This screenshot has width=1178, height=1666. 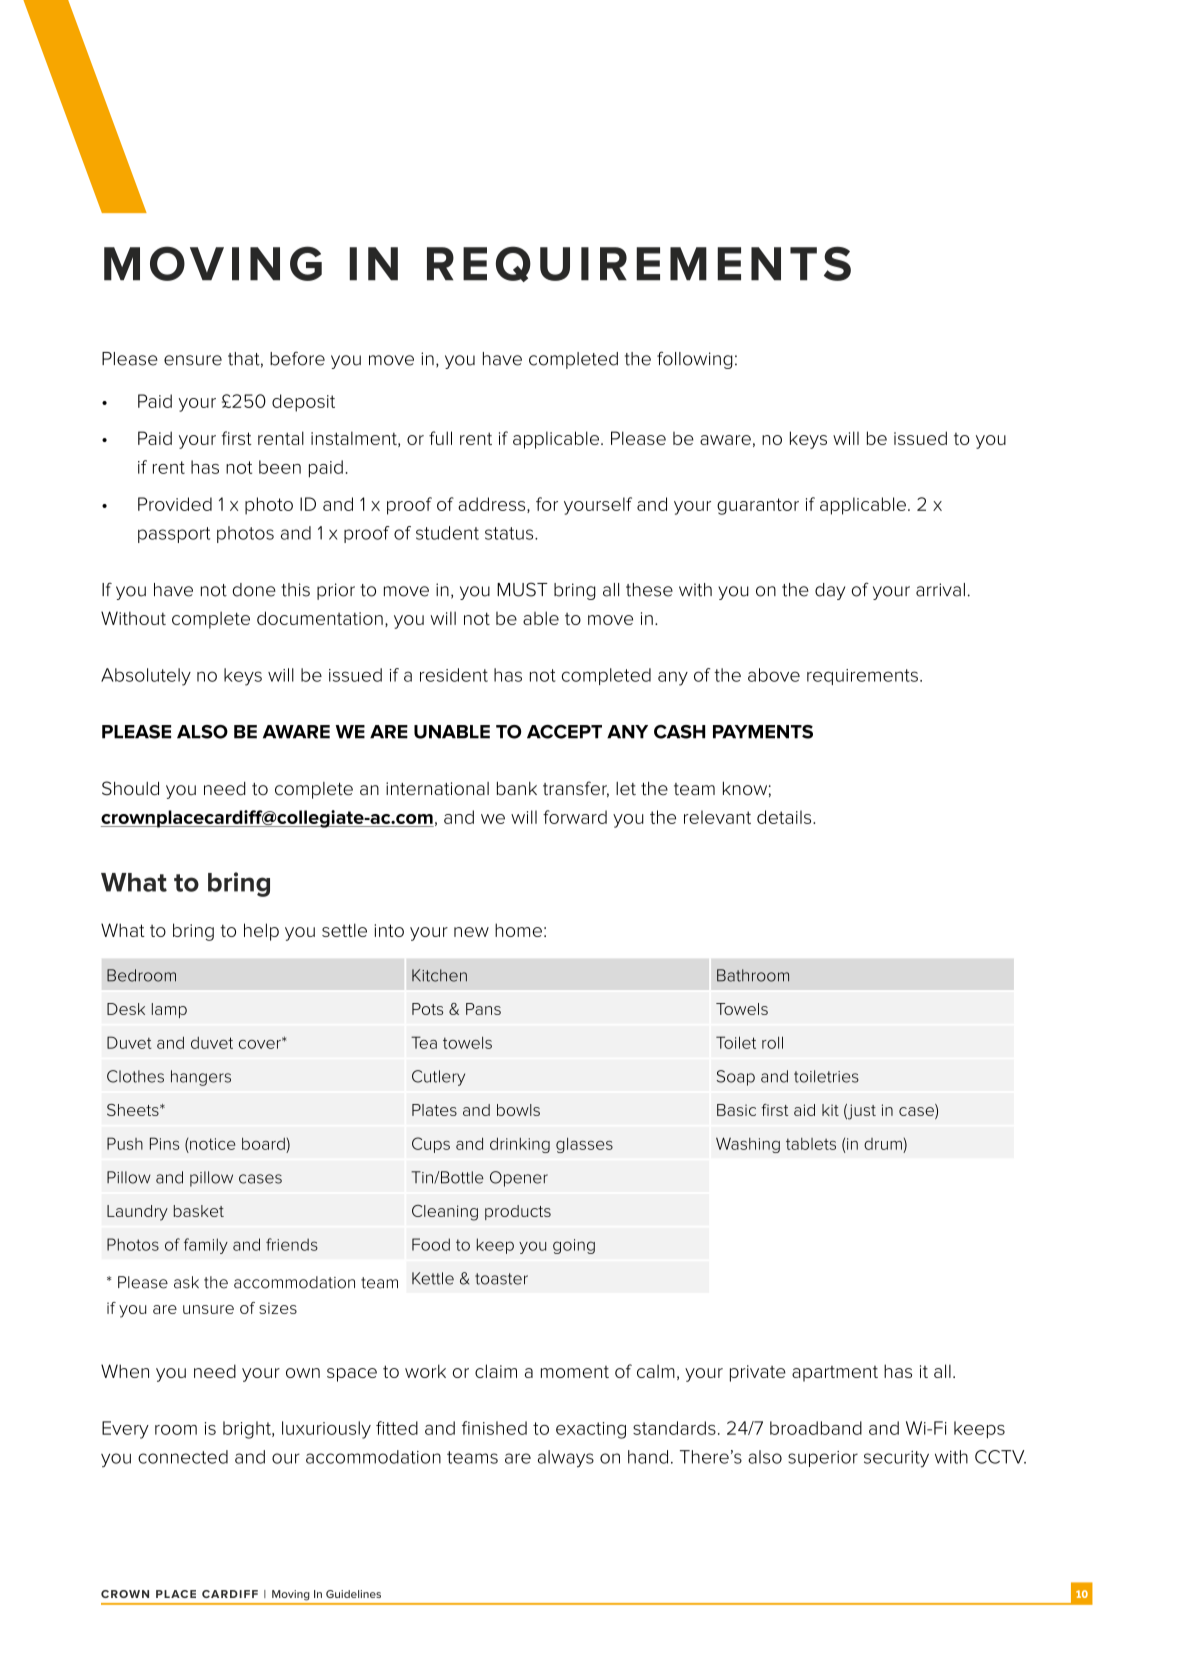 I want to click on following, so click(x=695, y=360).
